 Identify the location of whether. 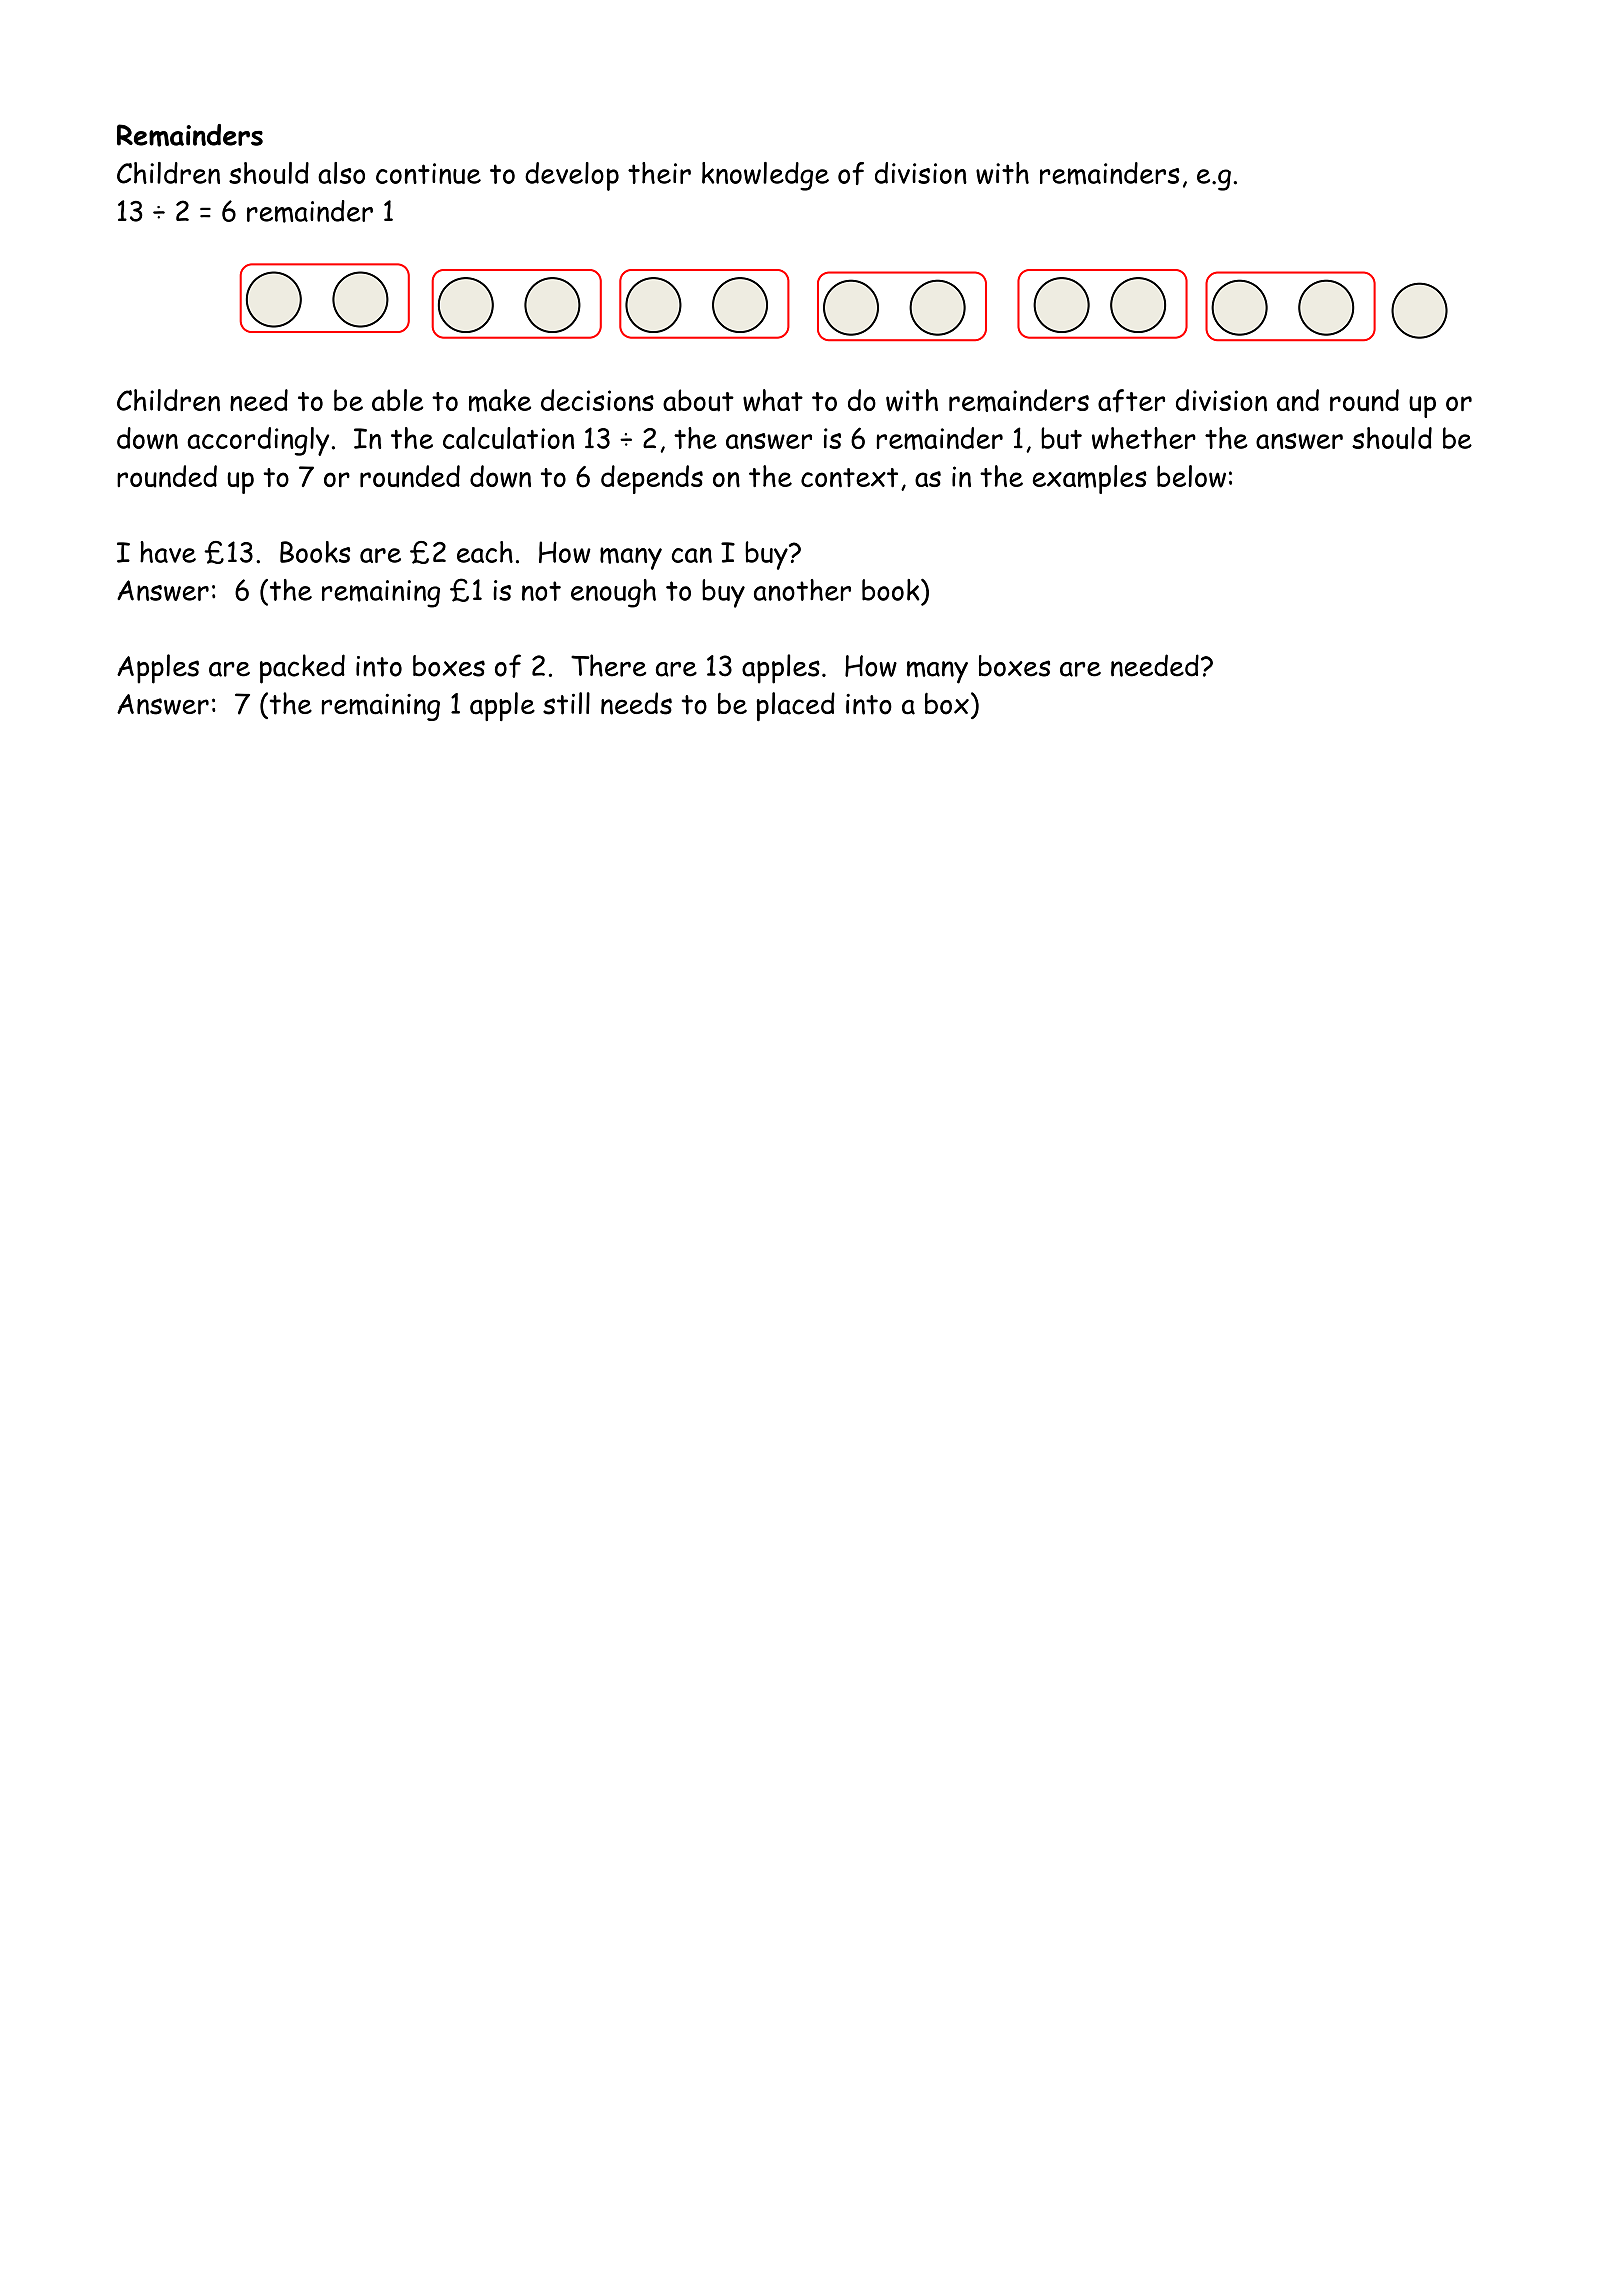
(1144, 438).
